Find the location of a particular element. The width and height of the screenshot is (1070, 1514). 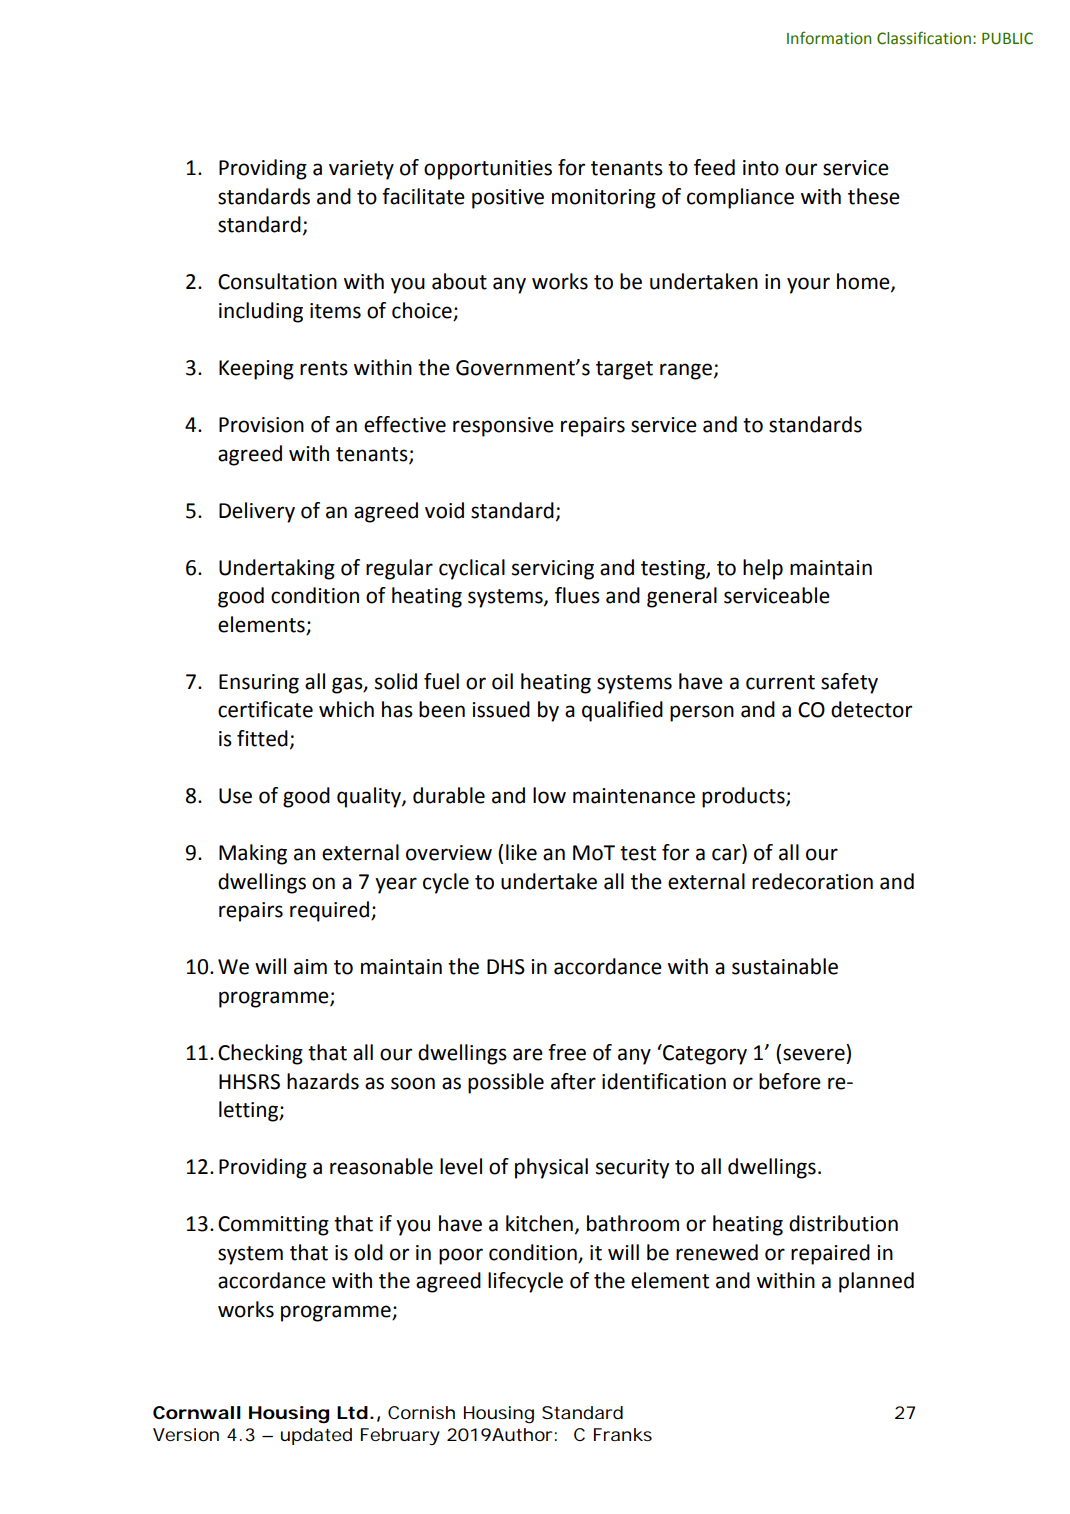

Provision is located at coordinates (261, 425).
